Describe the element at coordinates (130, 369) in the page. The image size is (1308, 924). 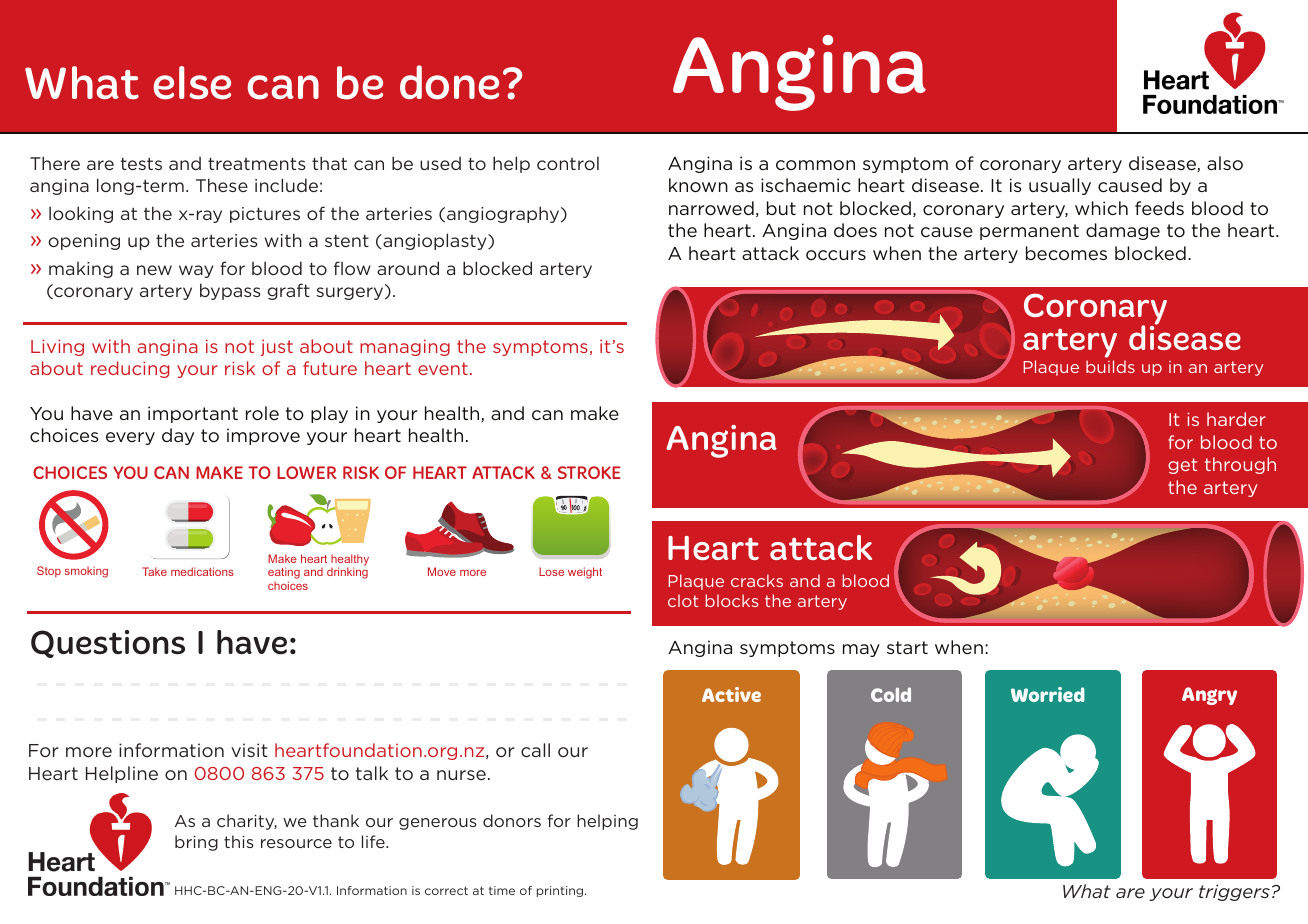
I see `reducing` at that location.
